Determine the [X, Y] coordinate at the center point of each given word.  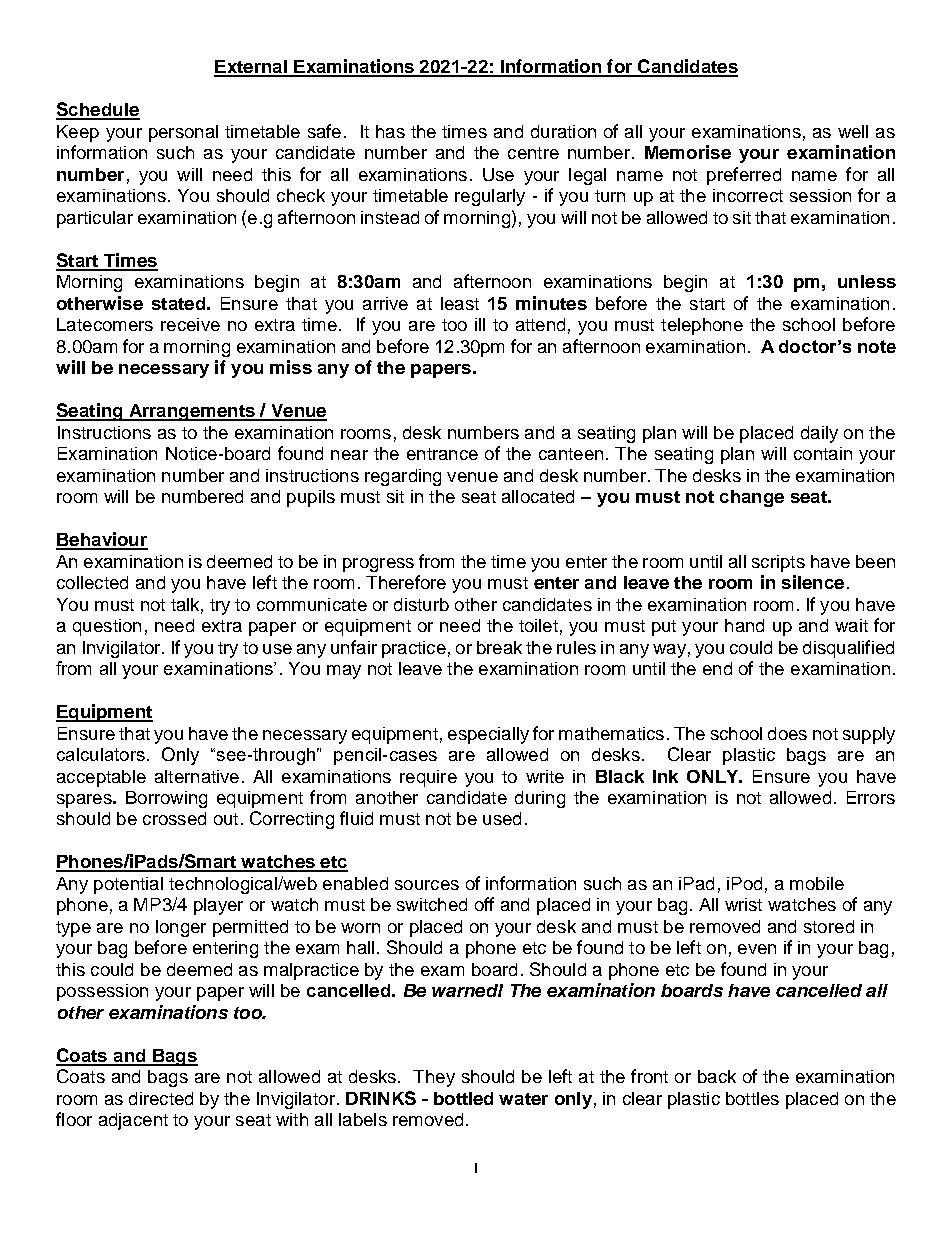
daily [819, 434]
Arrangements [192, 412]
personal [183, 133]
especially [488, 735]
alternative [197, 776]
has [390, 131]
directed [161, 1098]
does [787, 733]
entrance [442, 454]
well [853, 131]
